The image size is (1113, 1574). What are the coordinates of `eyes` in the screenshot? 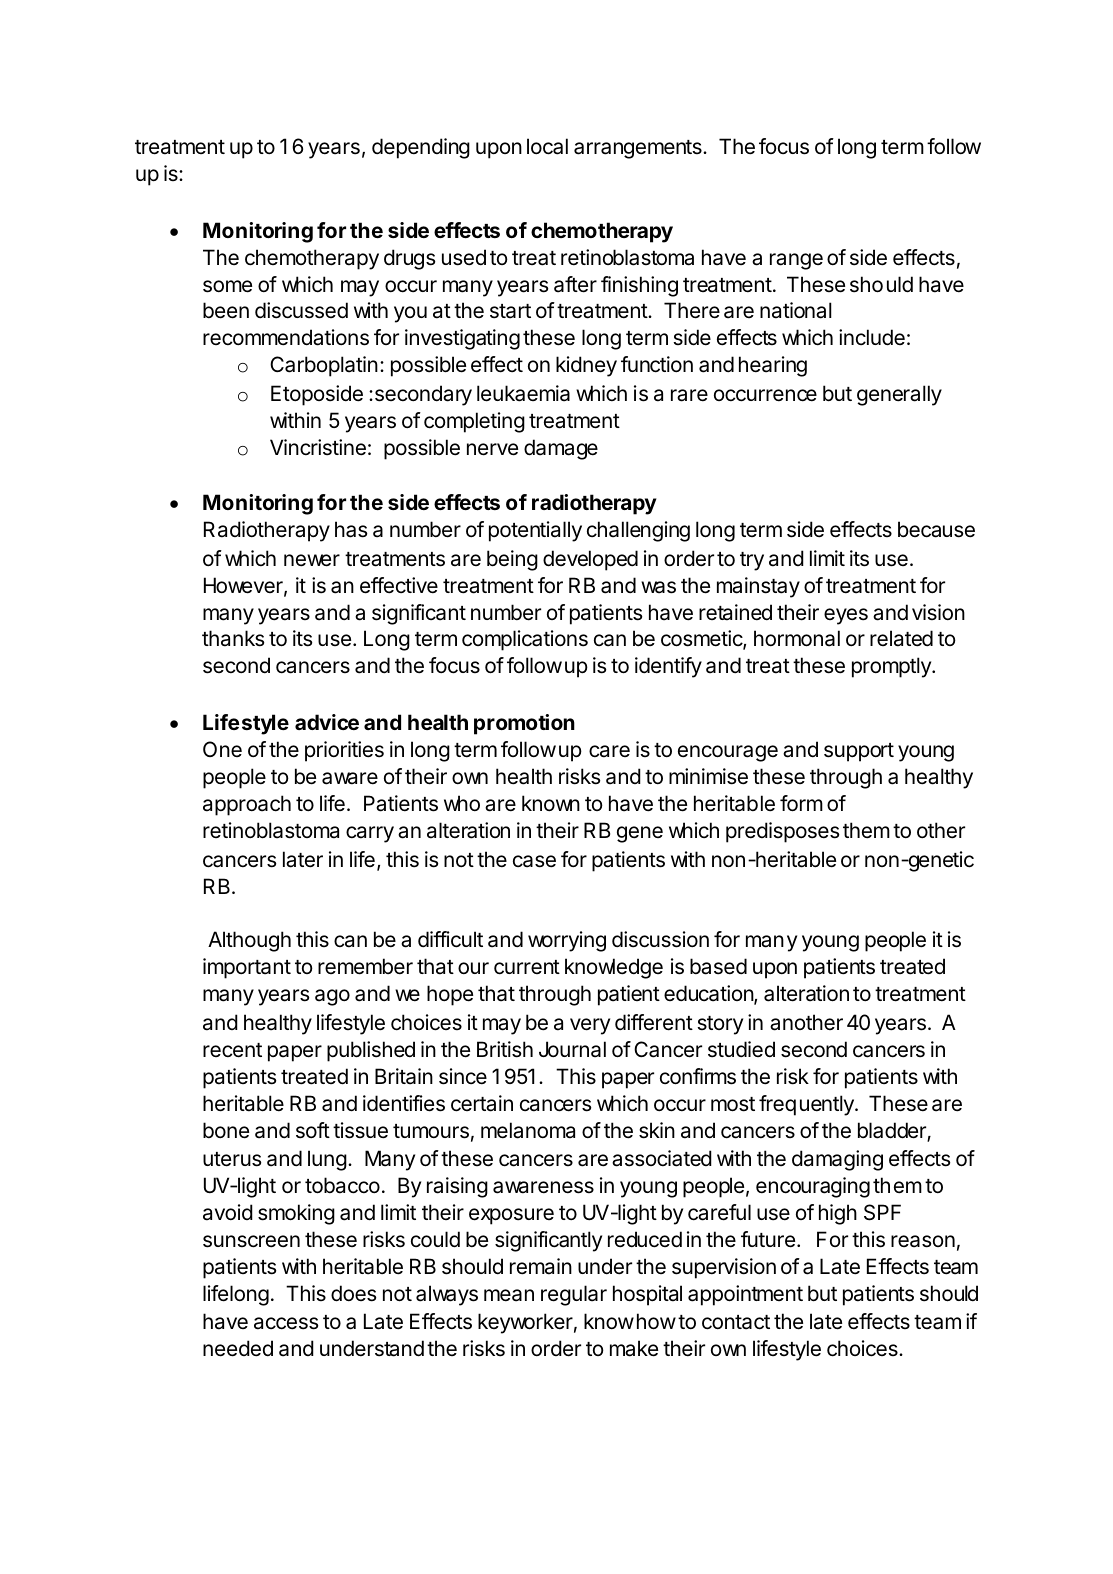 It's located at (846, 616).
